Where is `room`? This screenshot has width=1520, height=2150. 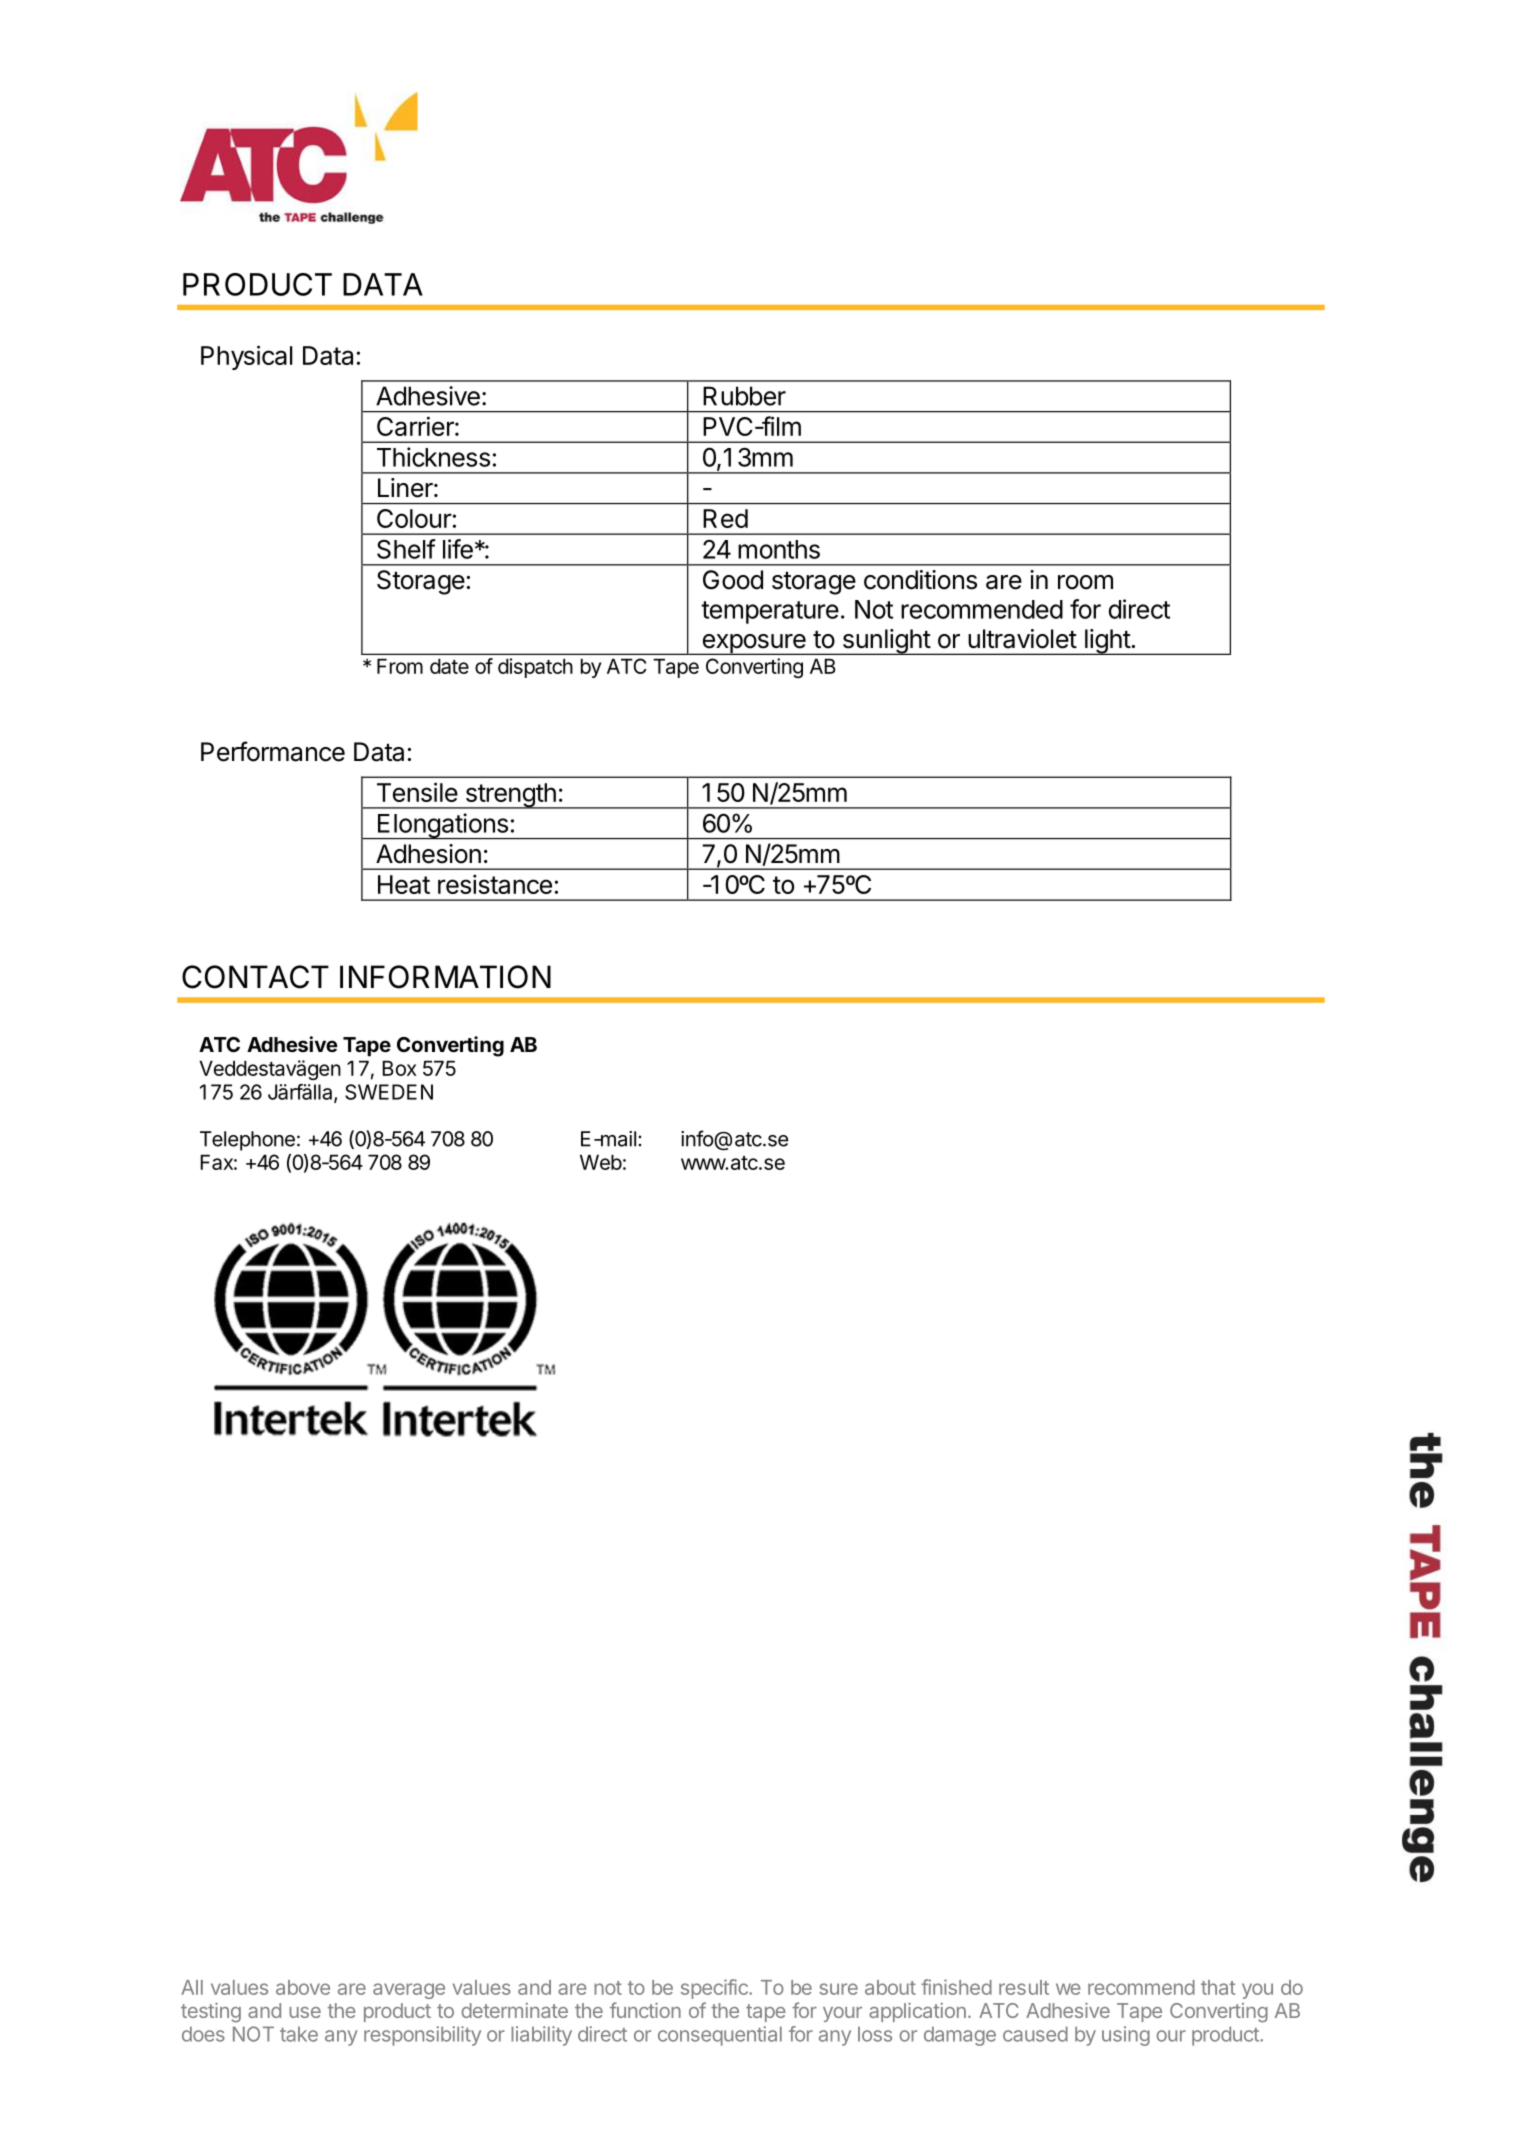 room is located at coordinates (1085, 582).
